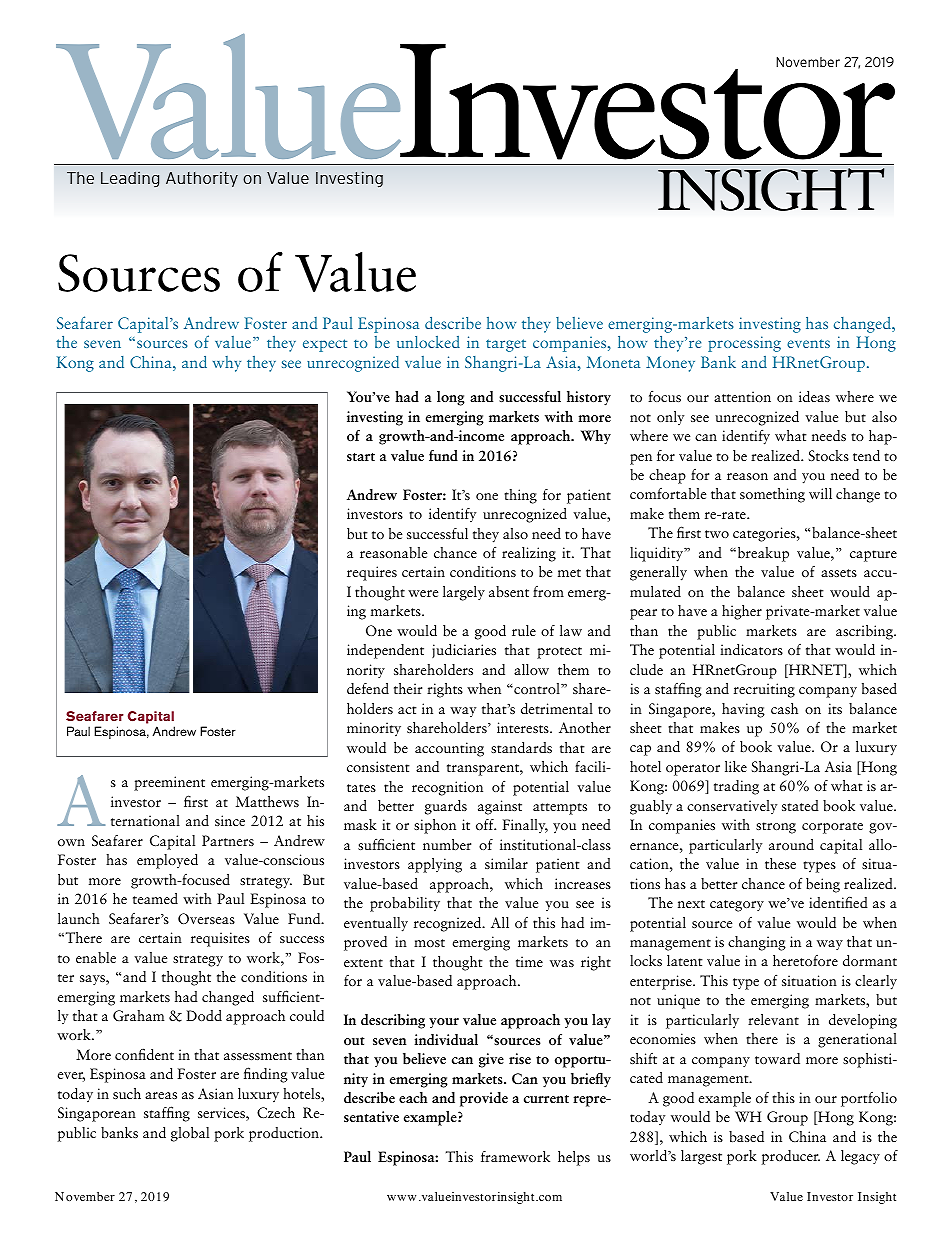  What do you see at coordinates (529, 554) in the document?
I see `realizing` at bounding box center [529, 554].
